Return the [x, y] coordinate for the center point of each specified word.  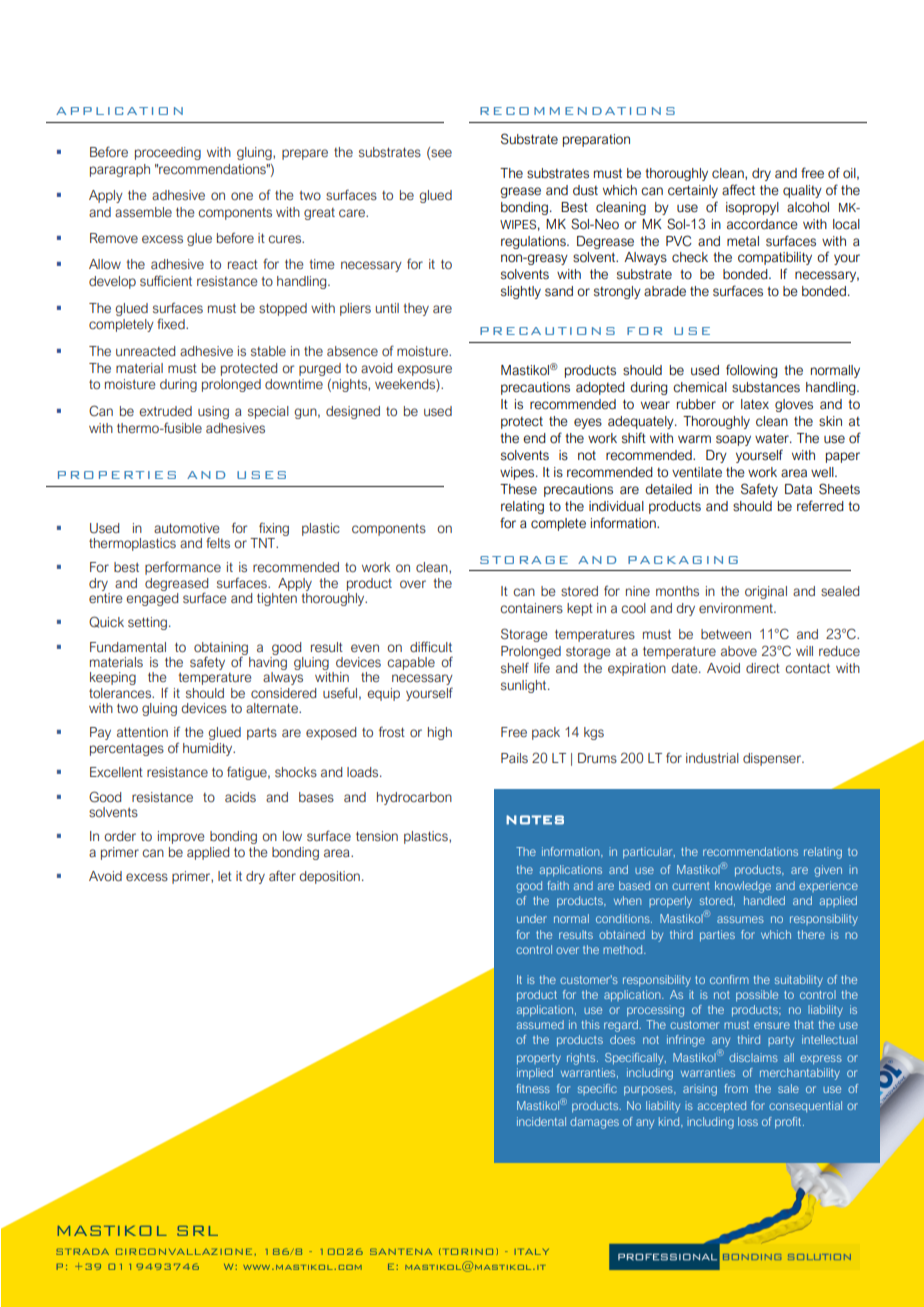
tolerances [121, 693]
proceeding [168, 153]
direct [763, 668]
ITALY [532, 1251]
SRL [197, 1231]
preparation [596, 140]
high [440, 733]
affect [738, 190]
